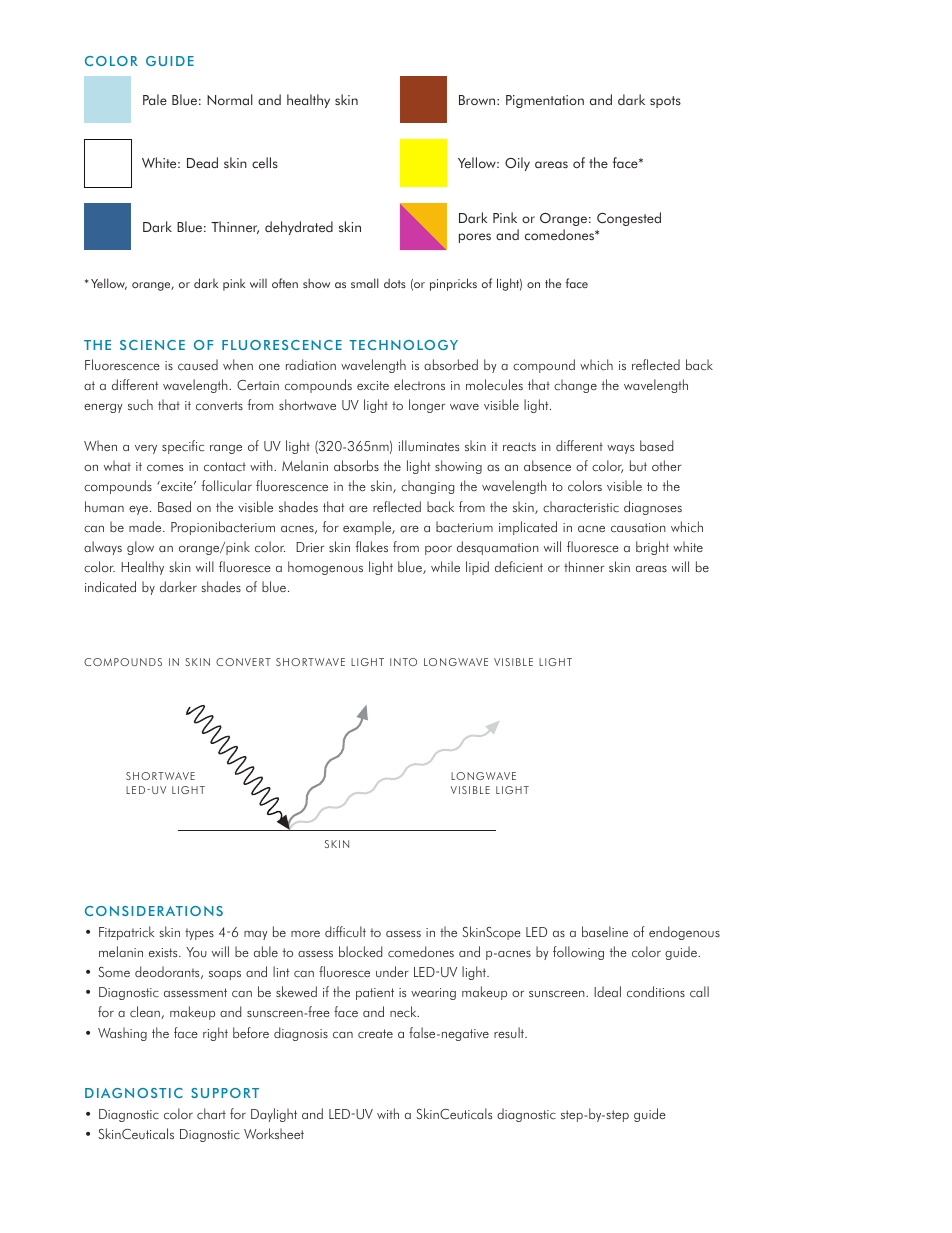  I want to click on indicated, so click(110, 586).
